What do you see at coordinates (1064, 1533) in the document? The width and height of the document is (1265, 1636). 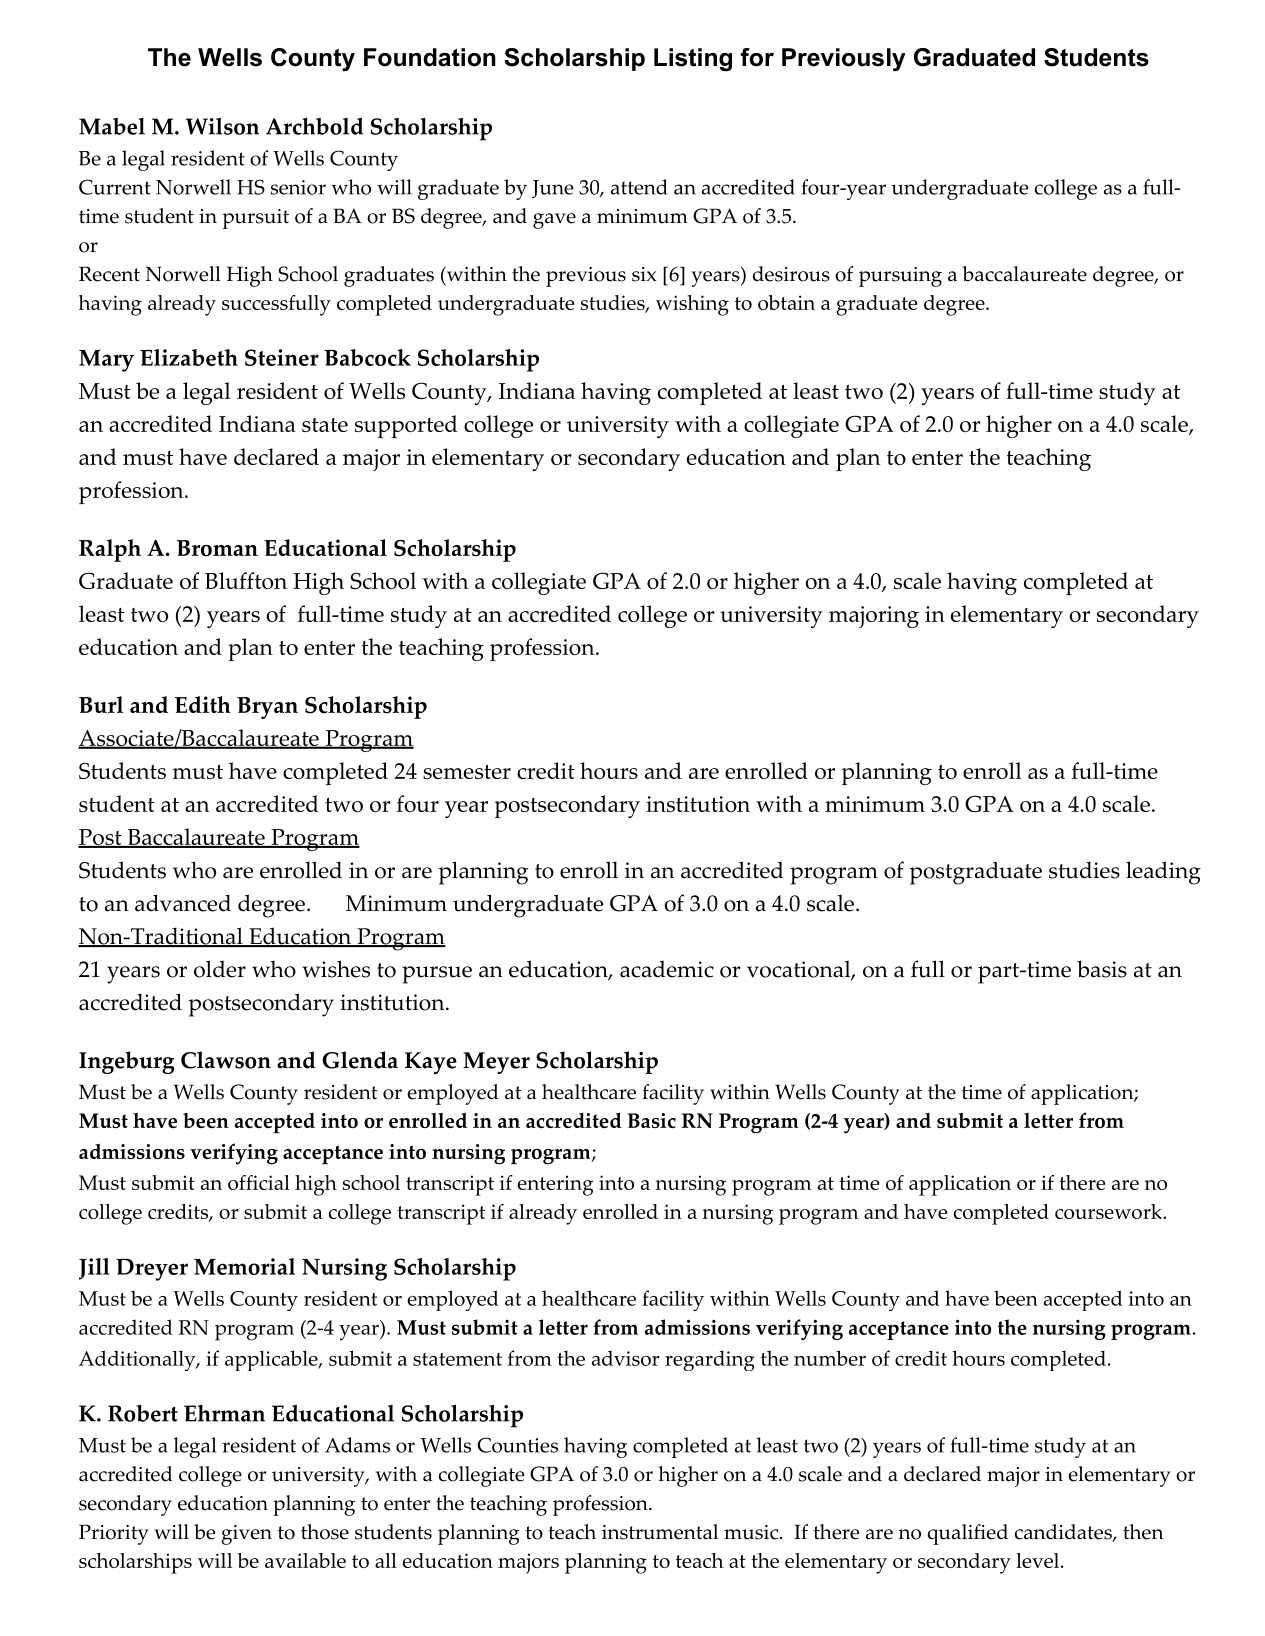 I see `candidates` at bounding box center [1064, 1533].
